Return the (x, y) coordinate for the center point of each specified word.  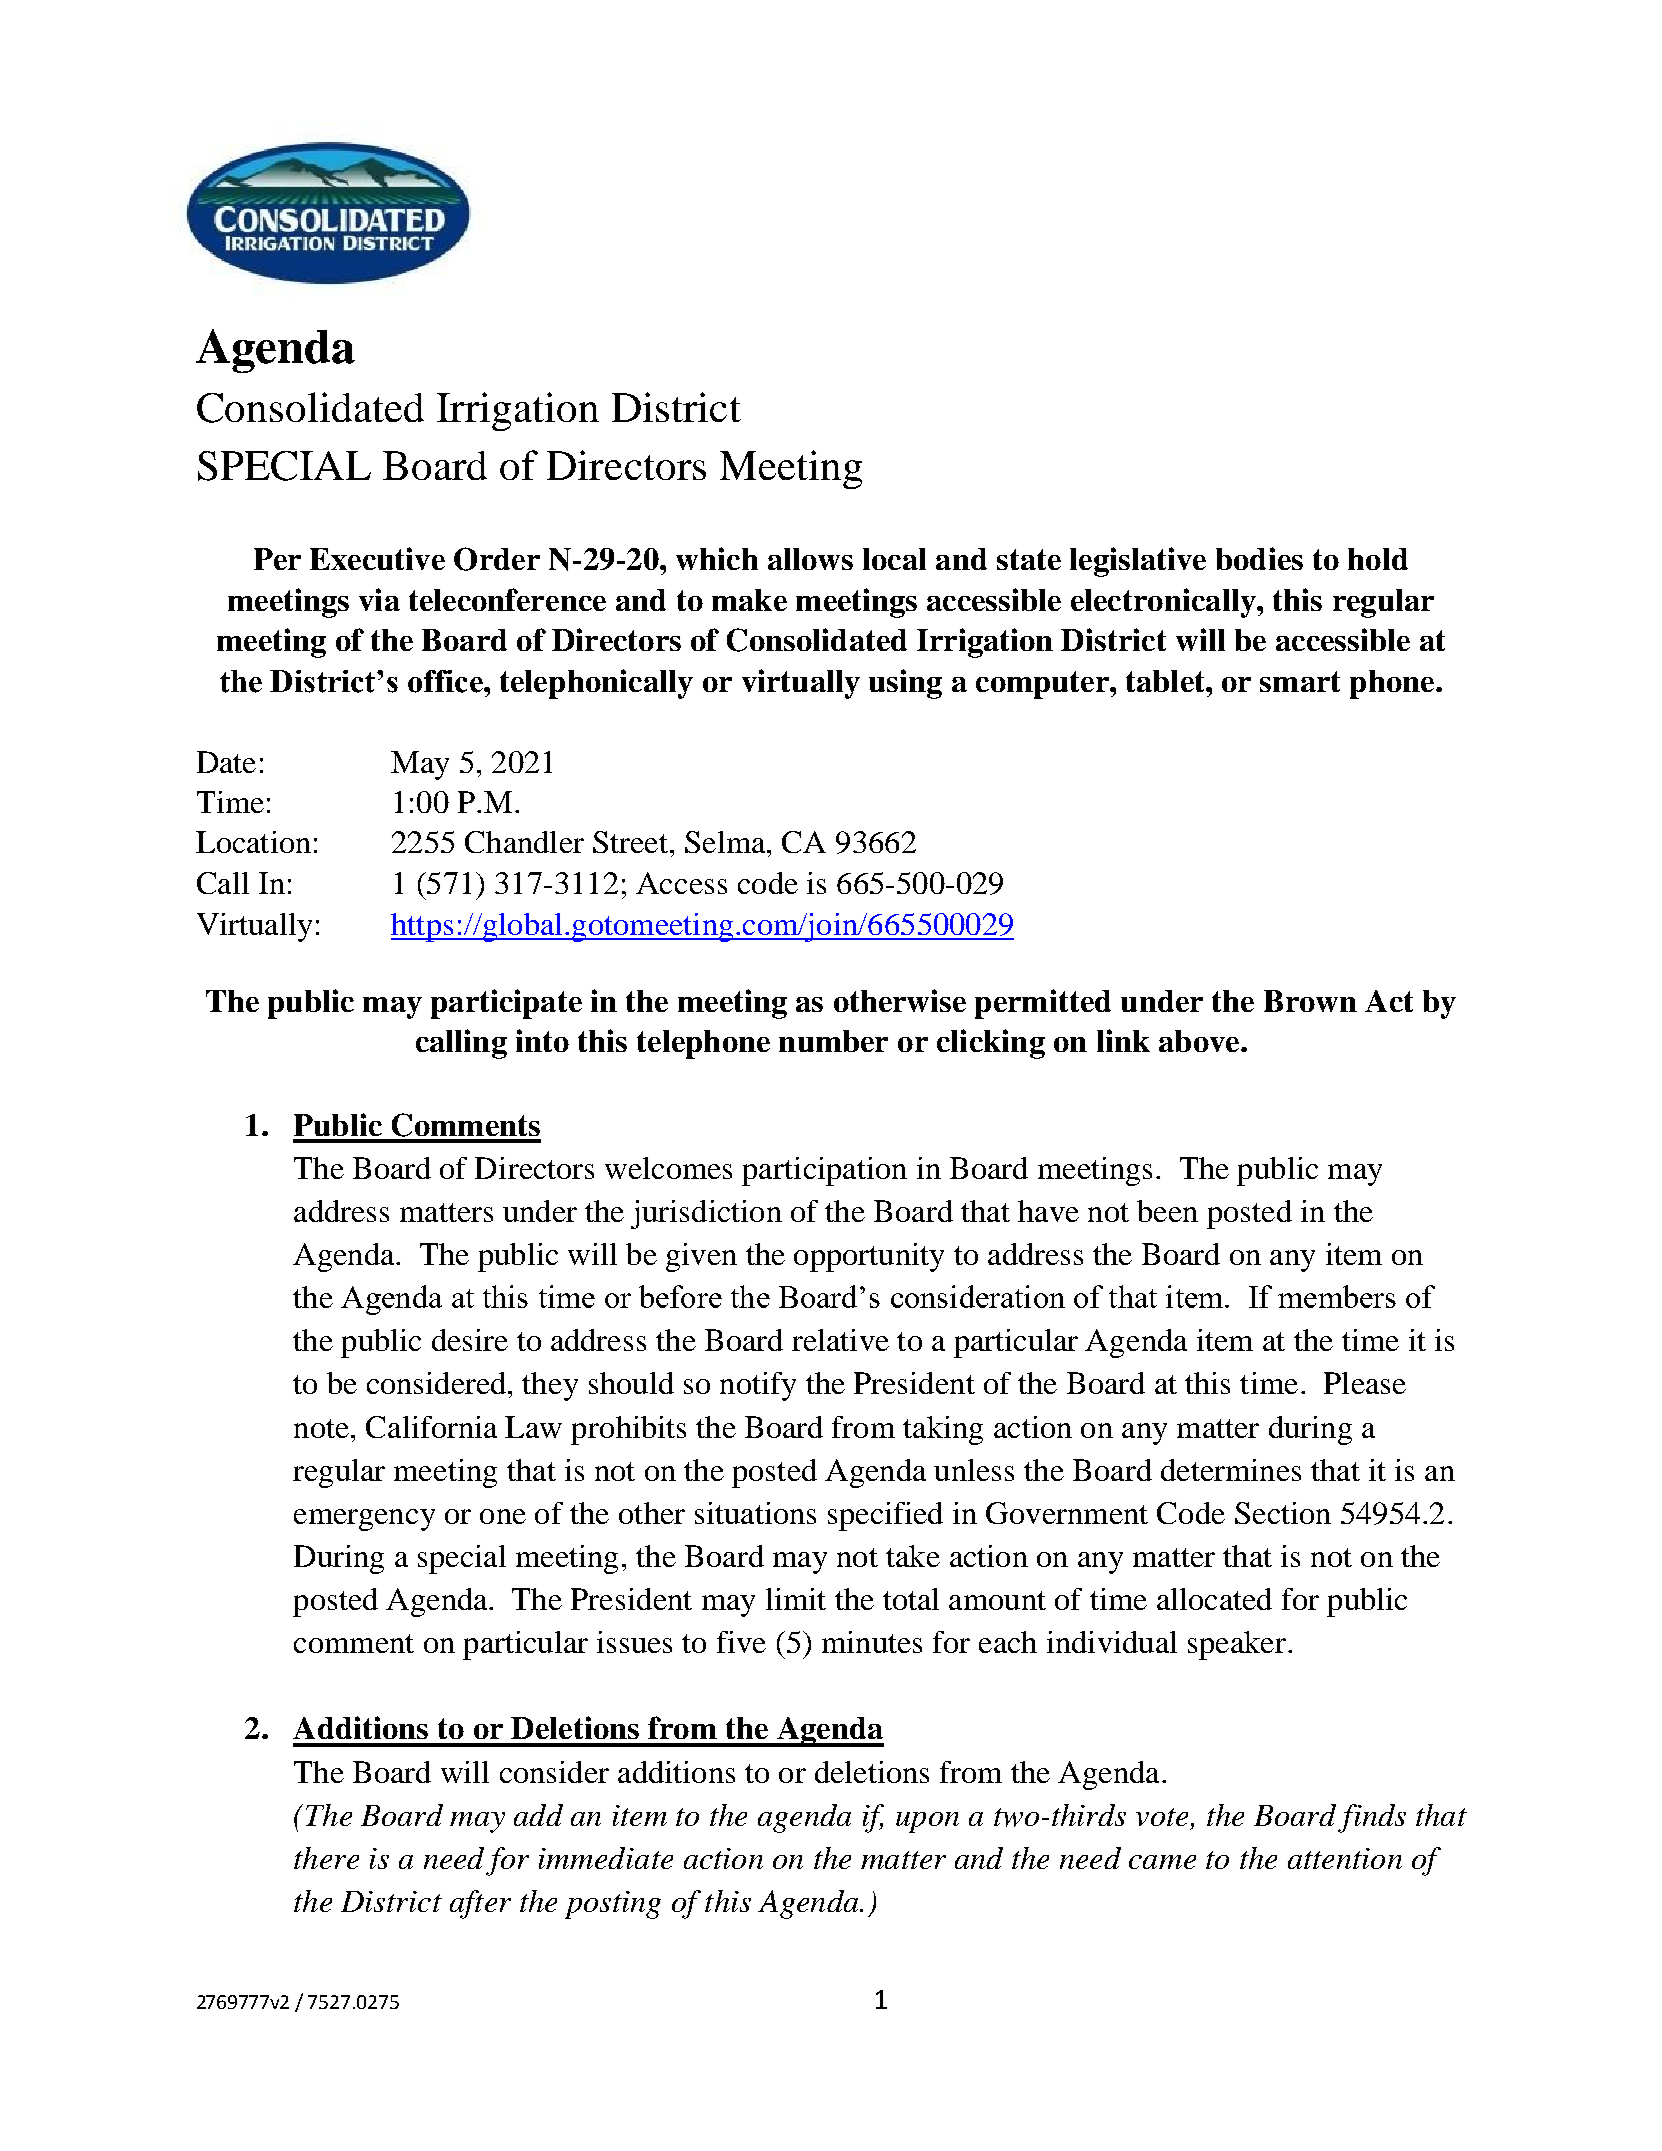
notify (758, 1386)
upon (927, 1822)
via (379, 599)
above (1200, 1041)
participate (506, 1004)
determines (1231, 1470)
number (833, 1041)
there (326, 1858)
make (749, 600)
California (431, 1427)
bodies (1259, 558)
